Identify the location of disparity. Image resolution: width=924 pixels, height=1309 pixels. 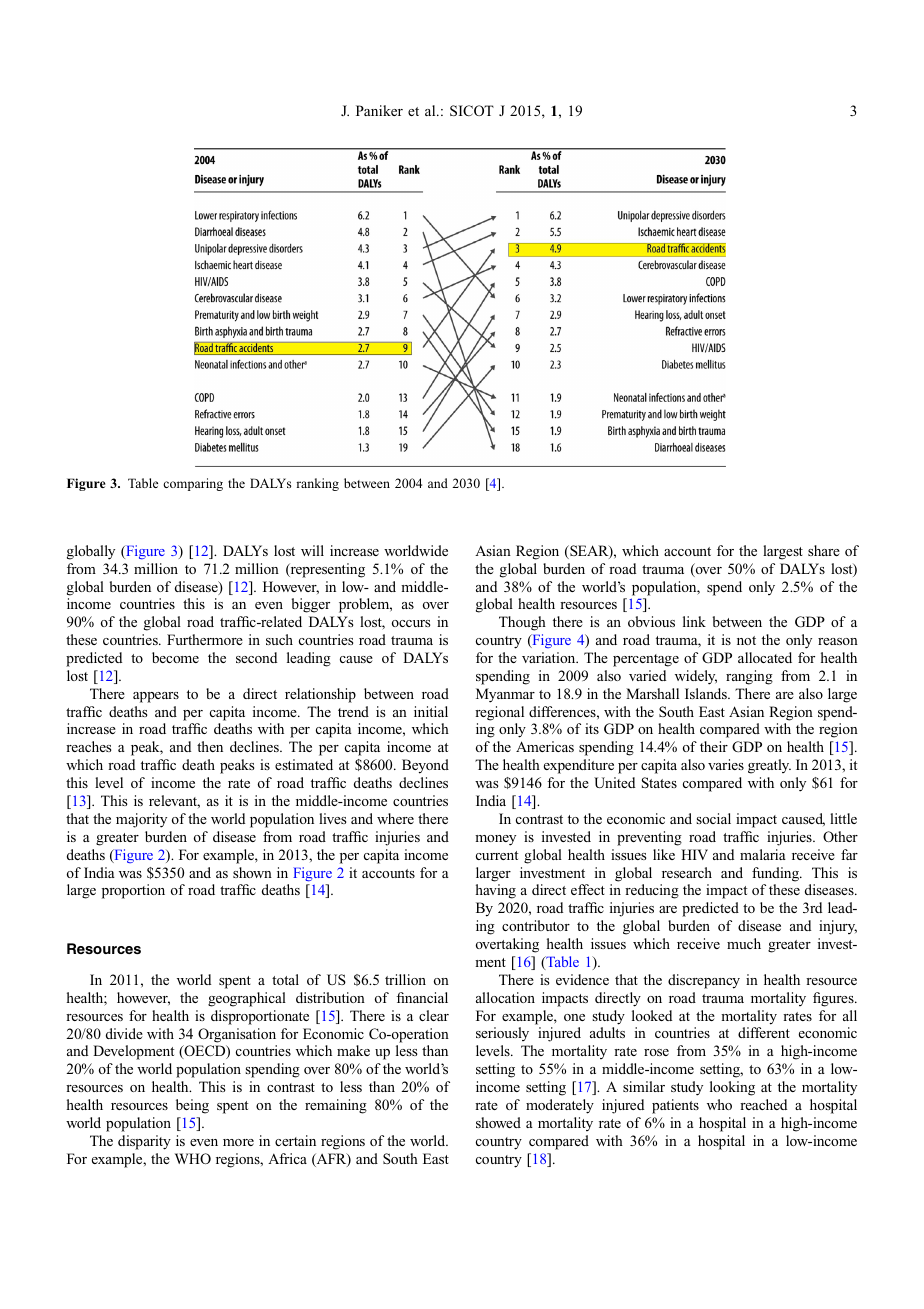
(144, 1142).
